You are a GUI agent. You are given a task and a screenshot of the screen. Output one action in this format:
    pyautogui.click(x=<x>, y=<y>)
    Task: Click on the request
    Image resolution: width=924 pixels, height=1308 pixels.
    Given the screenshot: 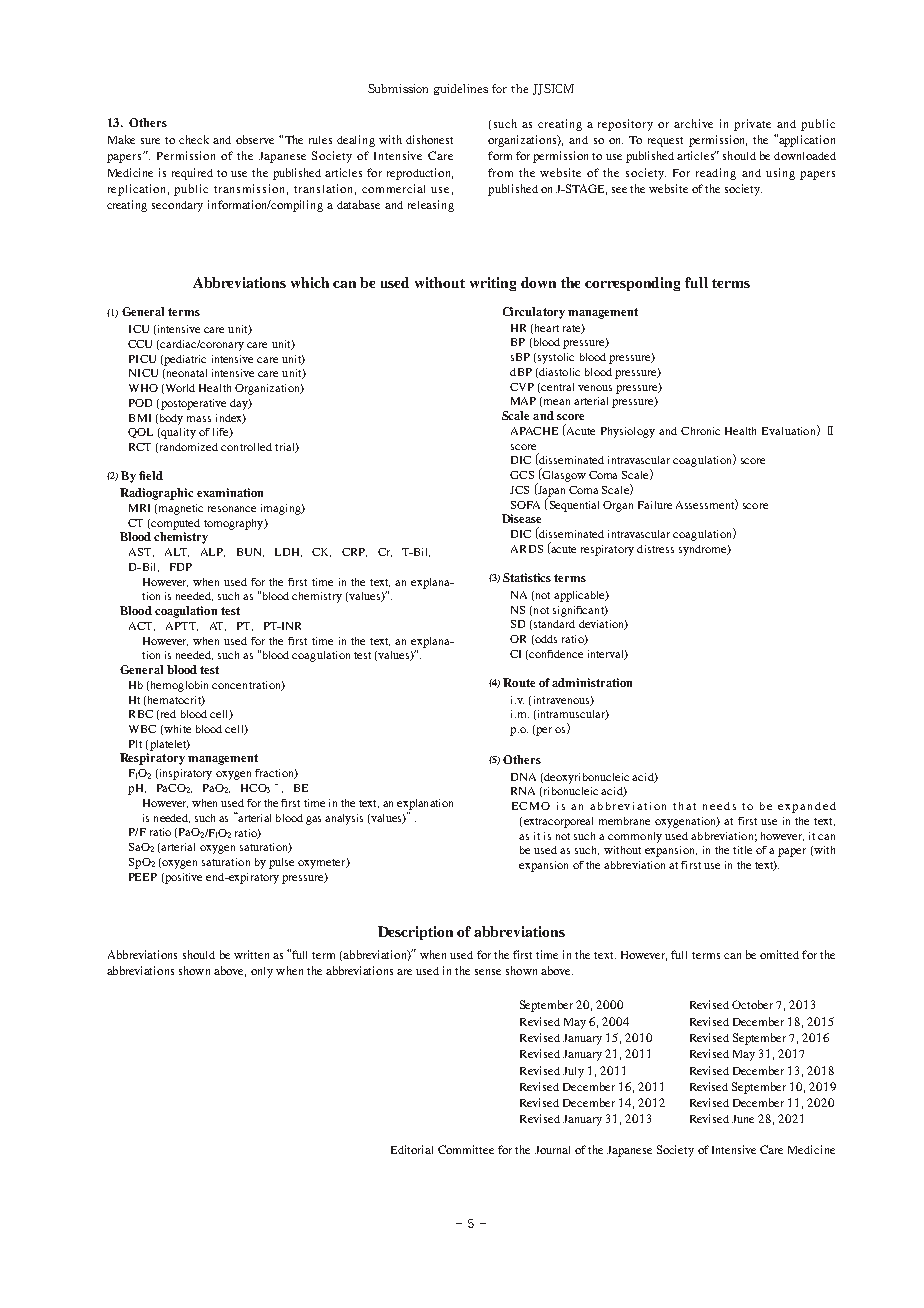 What is the action you would take?
    pyautogui.click(x=665, y=142)
